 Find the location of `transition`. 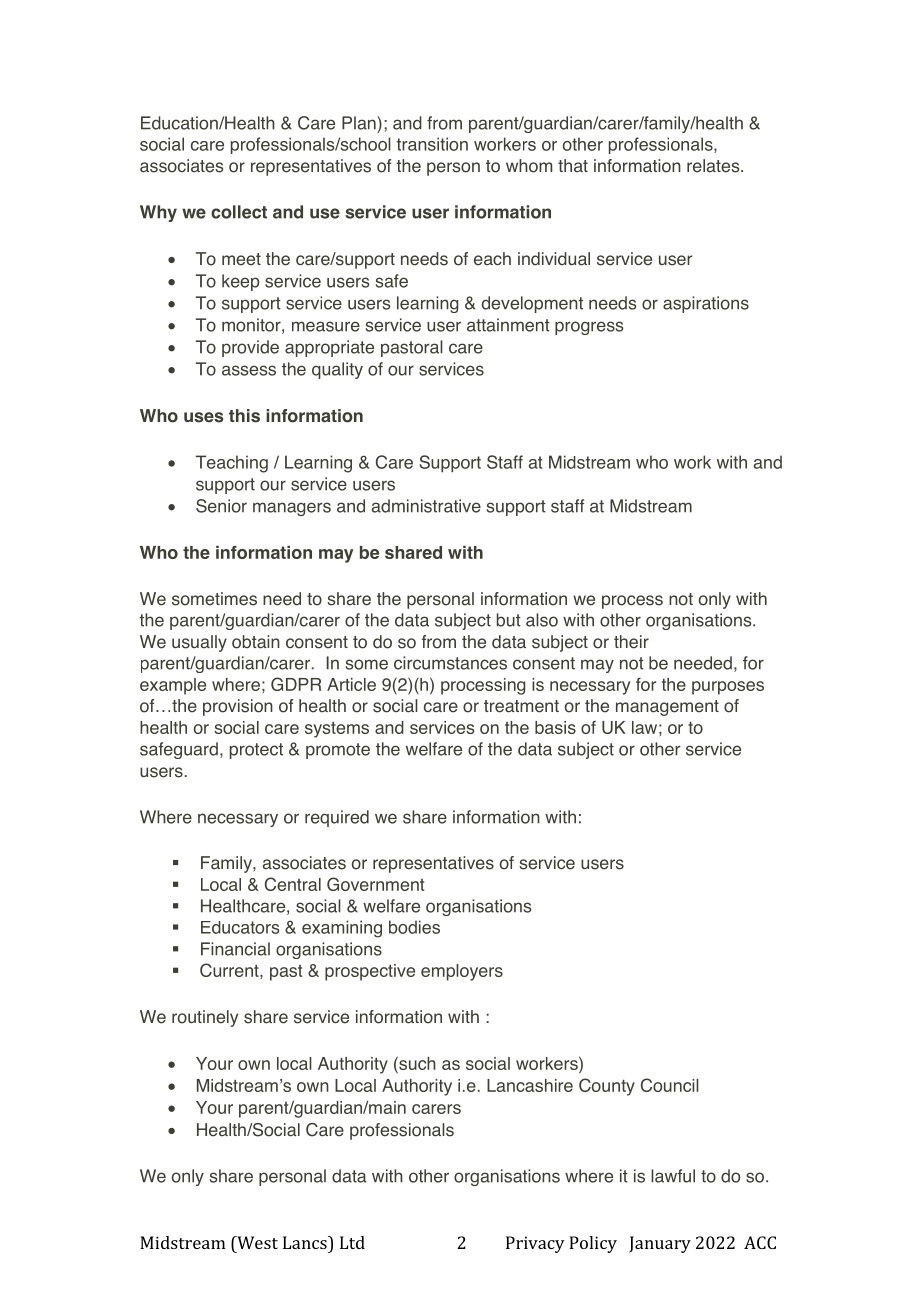

transition is located at coordinates (432, 144).
